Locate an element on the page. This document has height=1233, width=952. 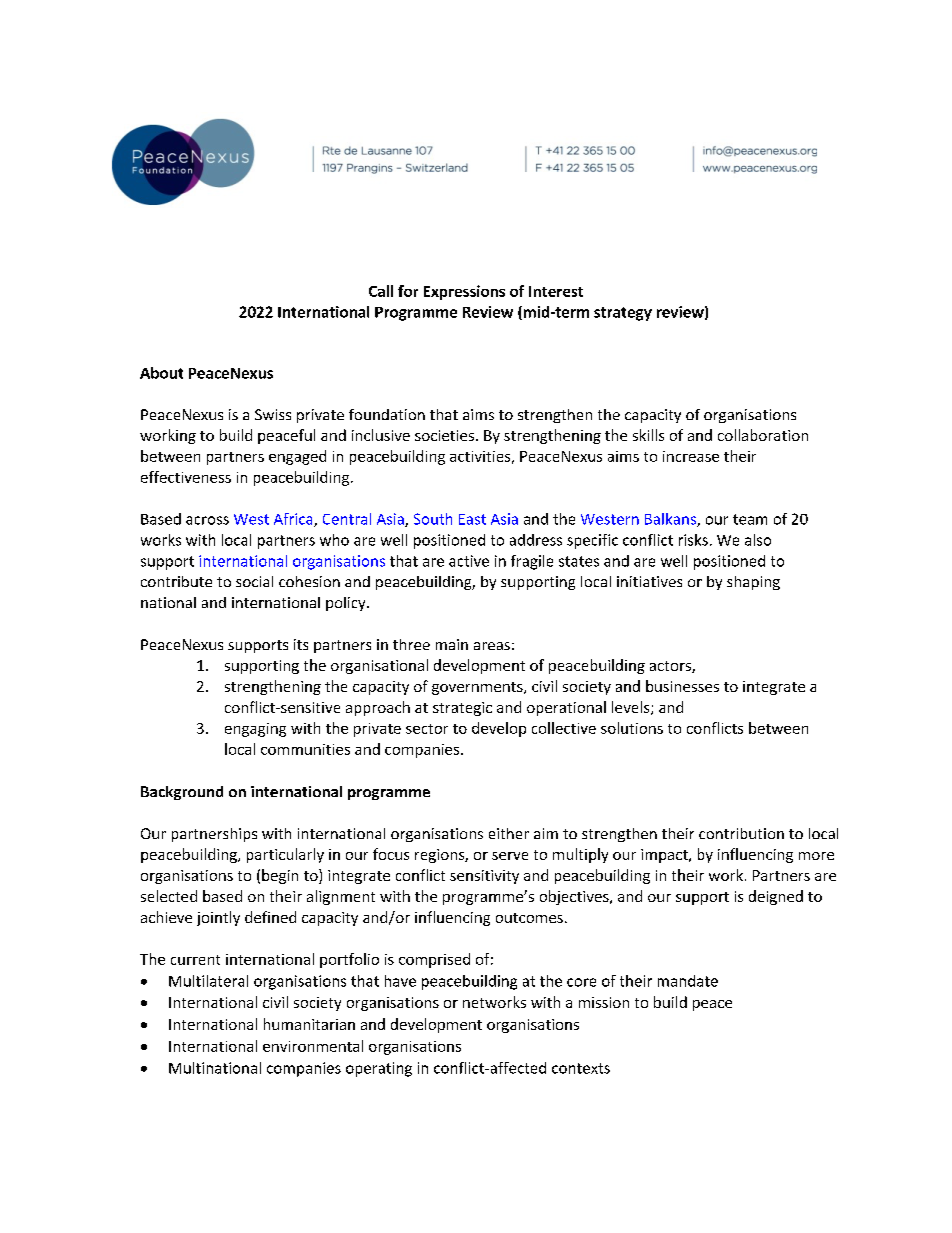
governments is located at coordinates (478, 688).
